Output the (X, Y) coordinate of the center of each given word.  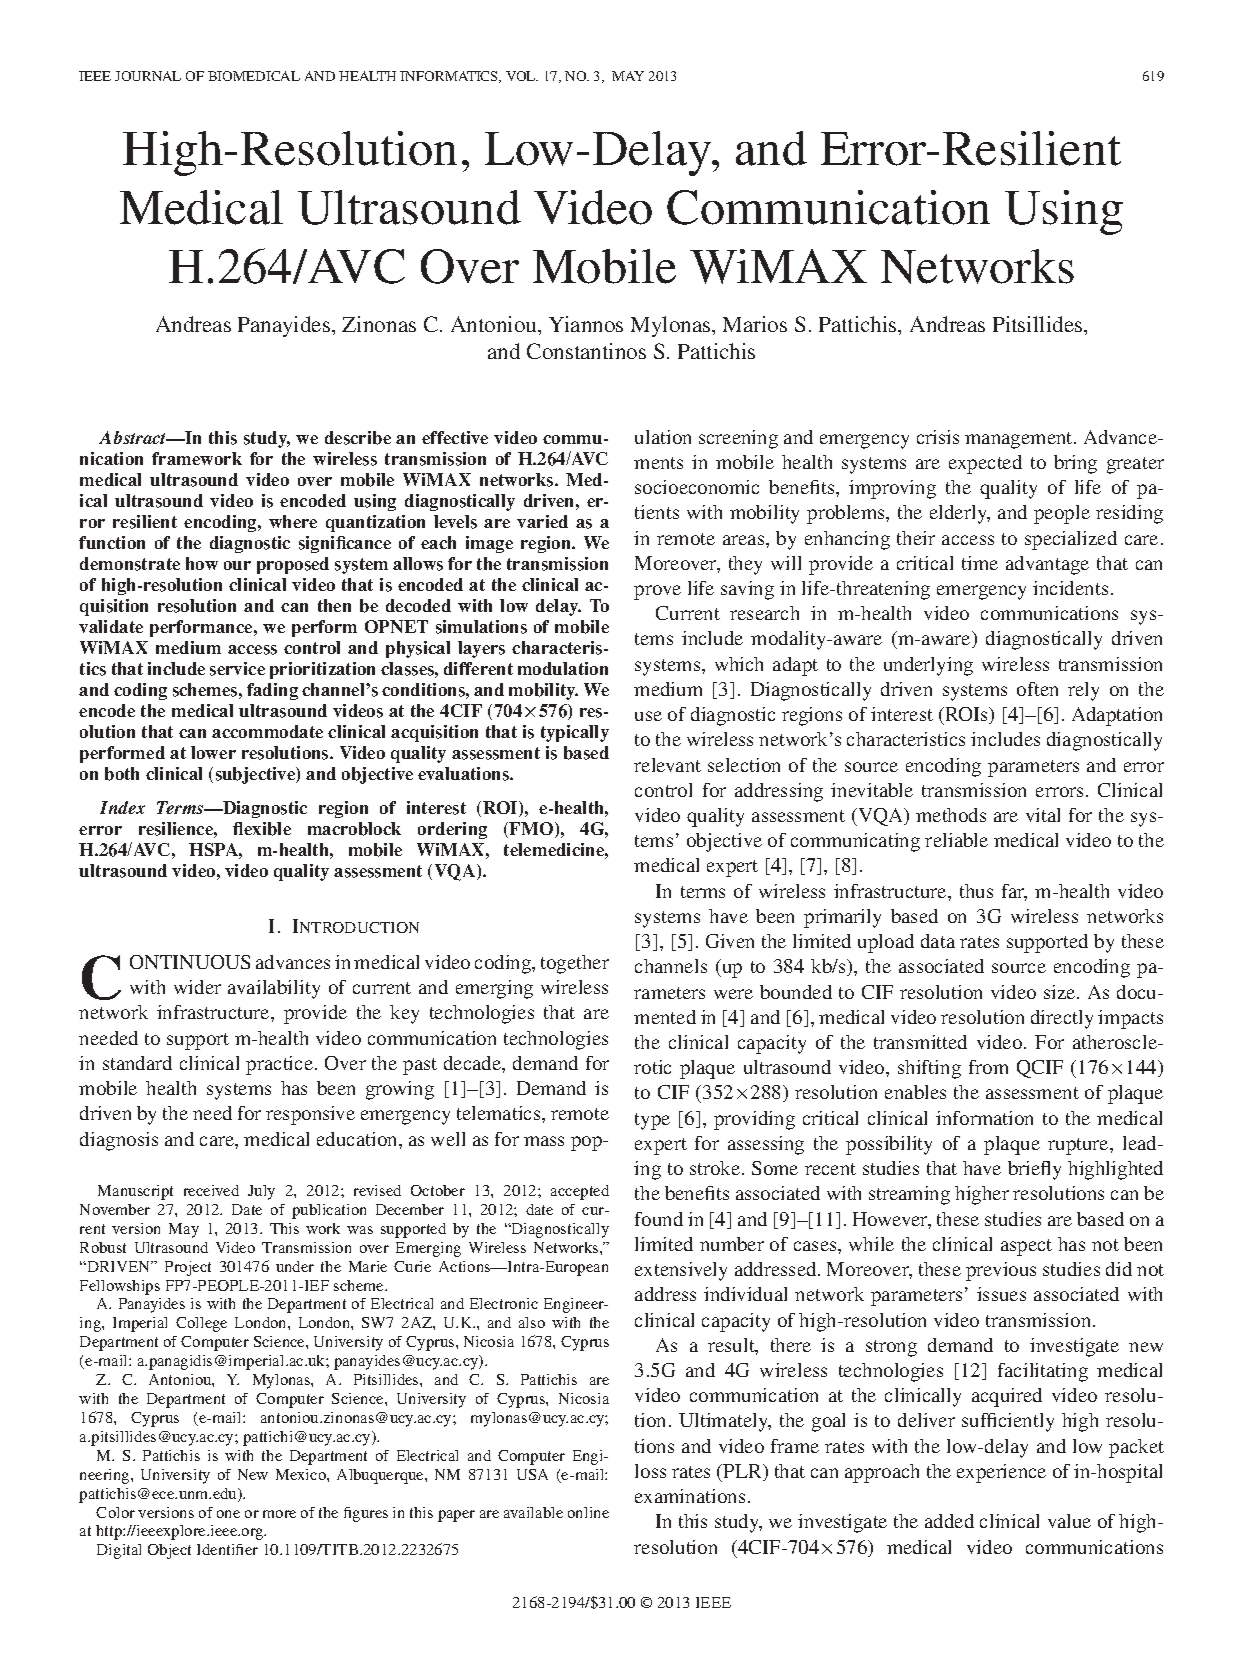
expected (985, 464)
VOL (522, 76)
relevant (667, 765)
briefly (1034, 1170)
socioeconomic (697, 487)
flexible (262, 829)
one (228, 1514)
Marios (755, 324)
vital (1043, 815)
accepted (580, 1192)
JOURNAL (148, 76)
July (261, 1192)
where (293, 521)
